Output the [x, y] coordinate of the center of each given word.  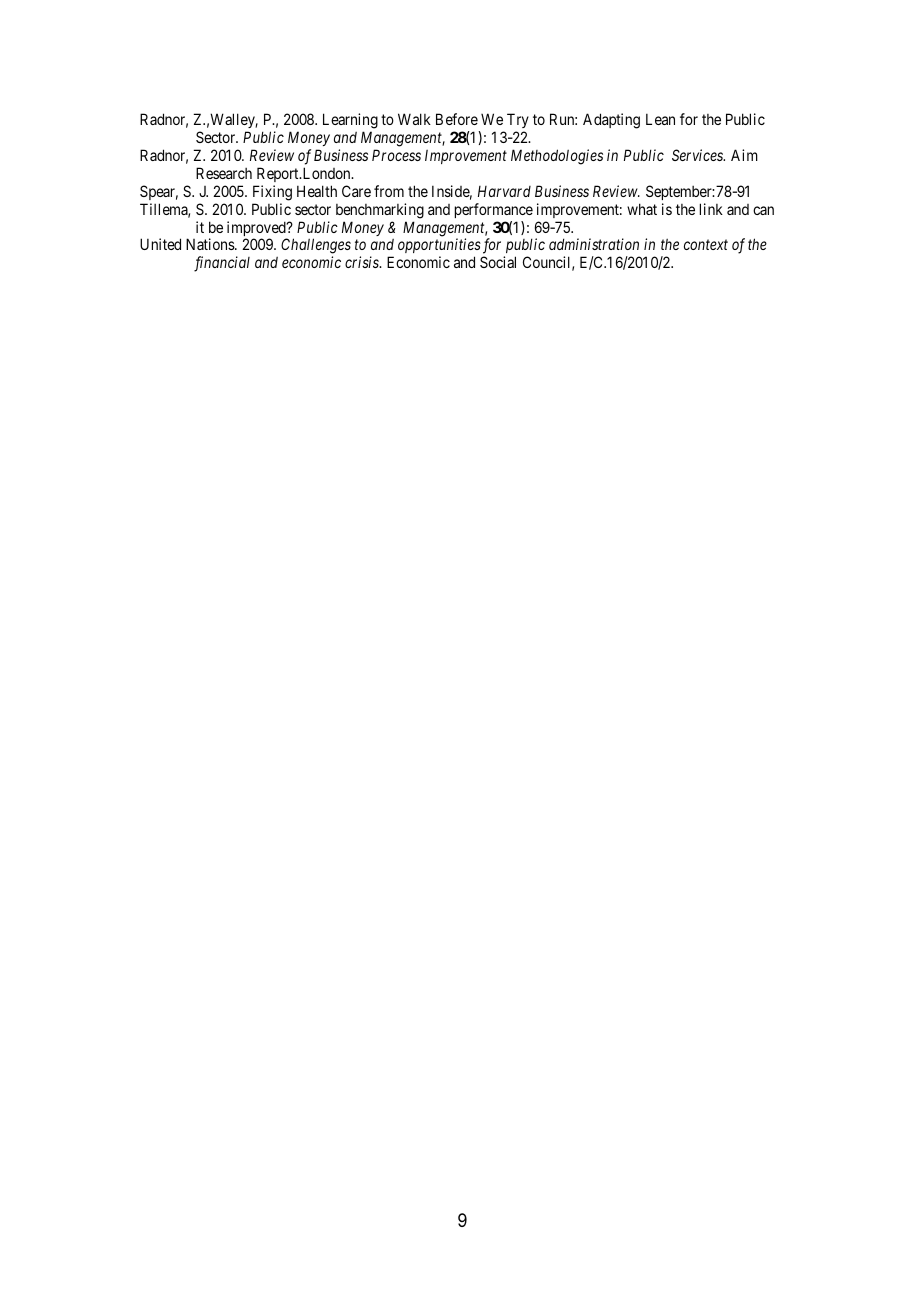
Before [457, 119]
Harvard [504, 191]
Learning [350, 122]
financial [222, 264]
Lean [660, 119]
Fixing [272, 193]
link [711, 209]
